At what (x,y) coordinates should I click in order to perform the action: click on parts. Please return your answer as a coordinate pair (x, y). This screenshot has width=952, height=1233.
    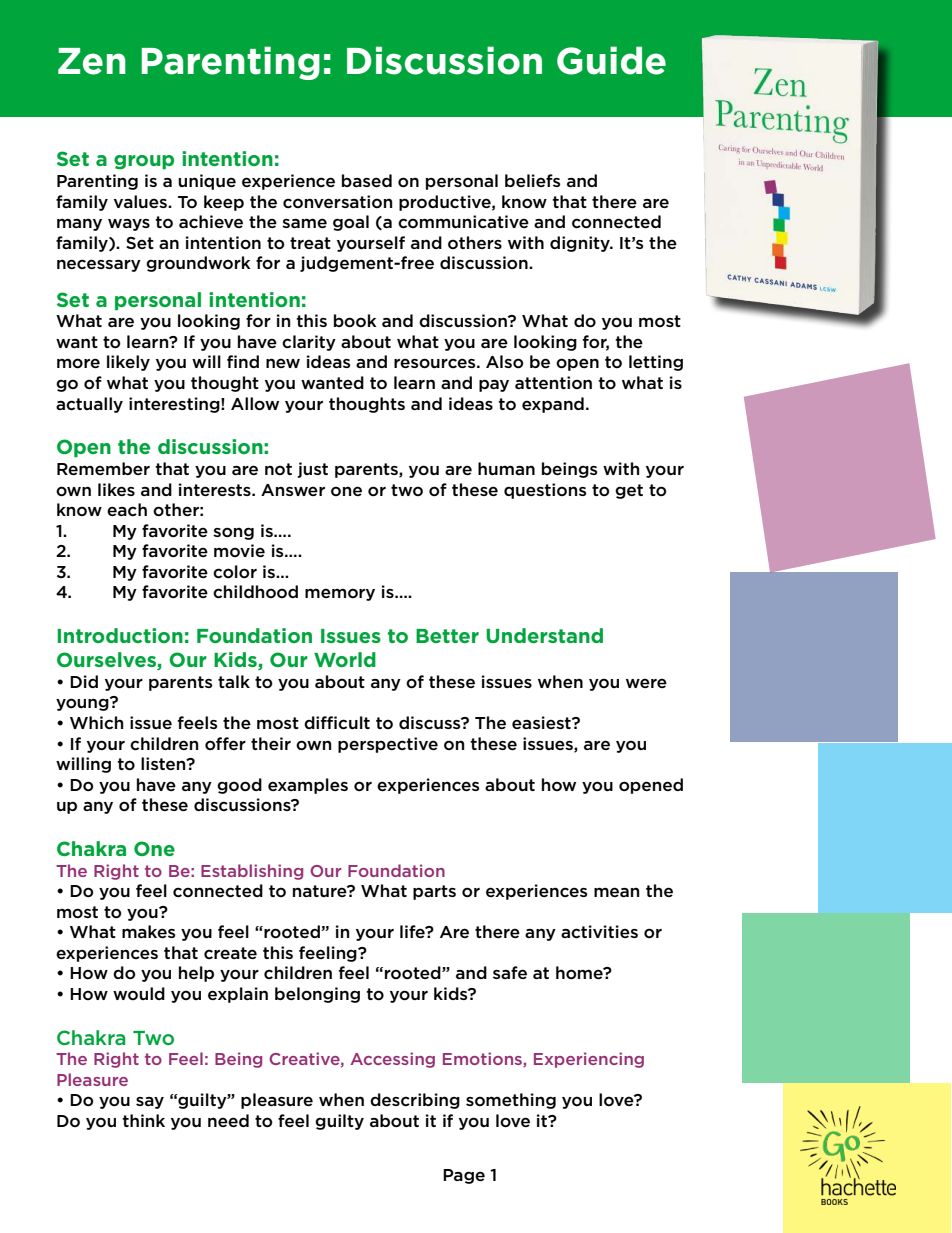
    Looking at the image, I should click on (434, 892).
